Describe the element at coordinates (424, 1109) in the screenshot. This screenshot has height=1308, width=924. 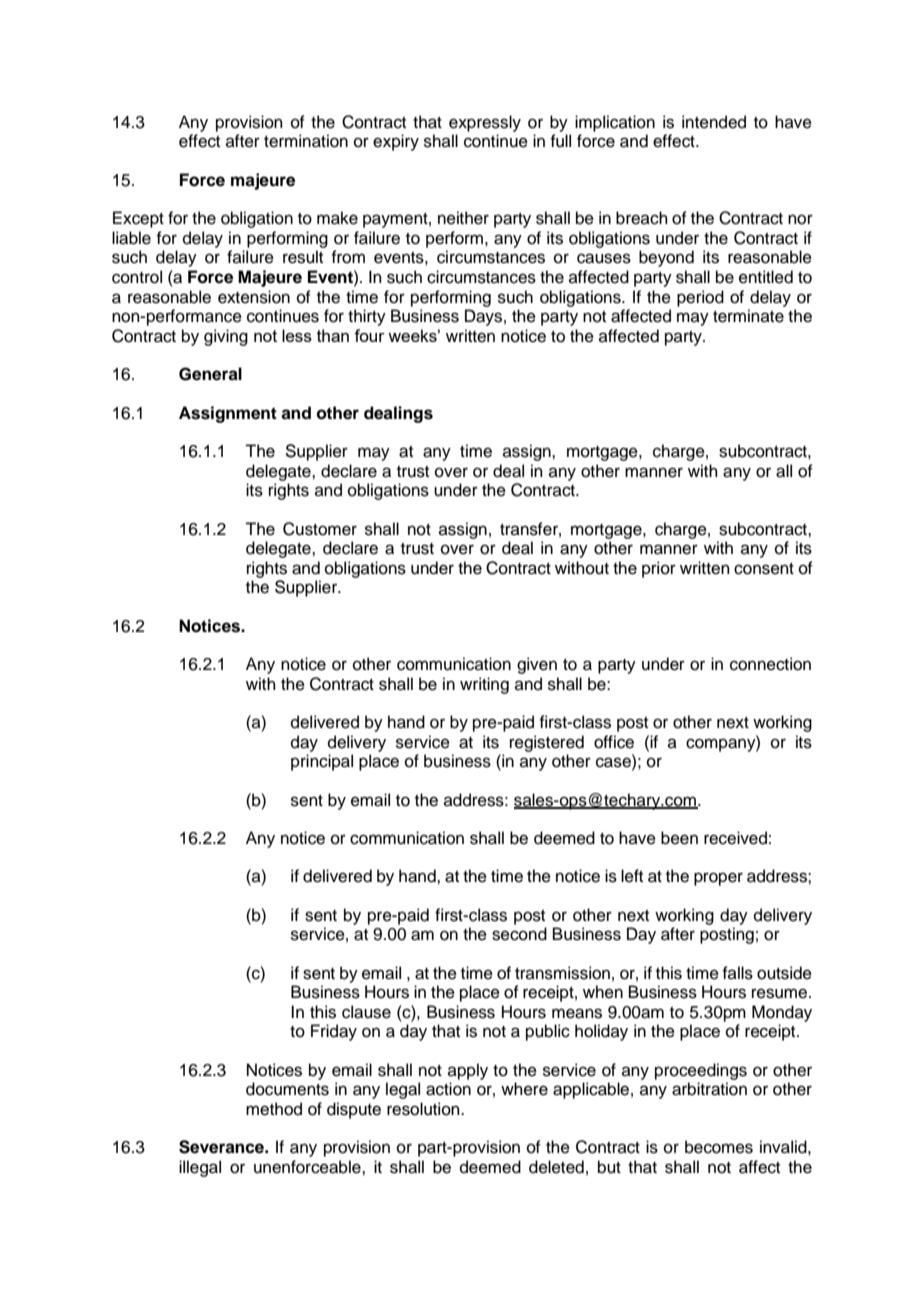
I see `resolution` at that location.
